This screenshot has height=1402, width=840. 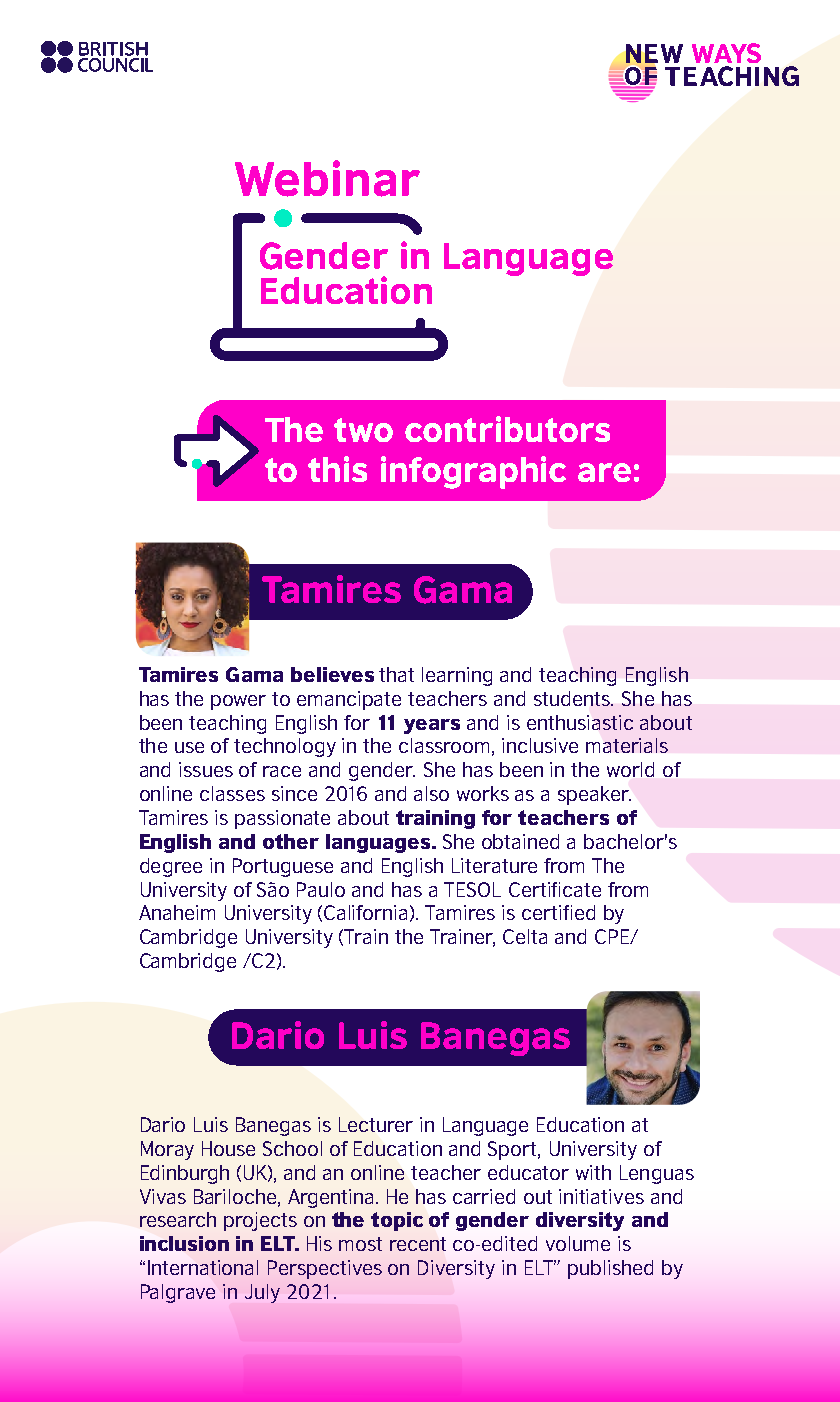 What do you see at coordinates (337, 469) in the screenshot?
I see `this` at bounding box center [337, 469].
